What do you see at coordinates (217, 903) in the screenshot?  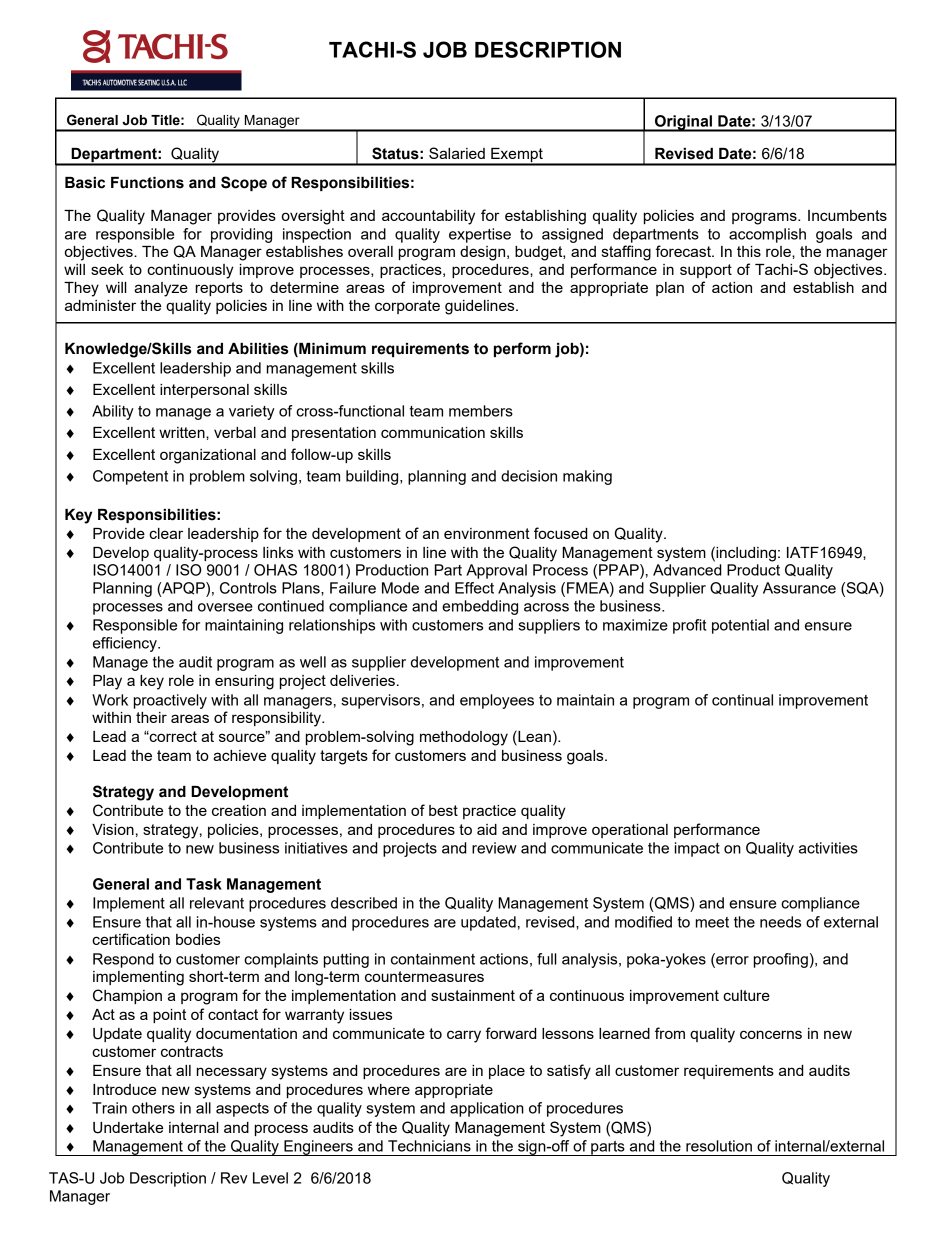 I see `relevant` at bounding box center [217, 903].
